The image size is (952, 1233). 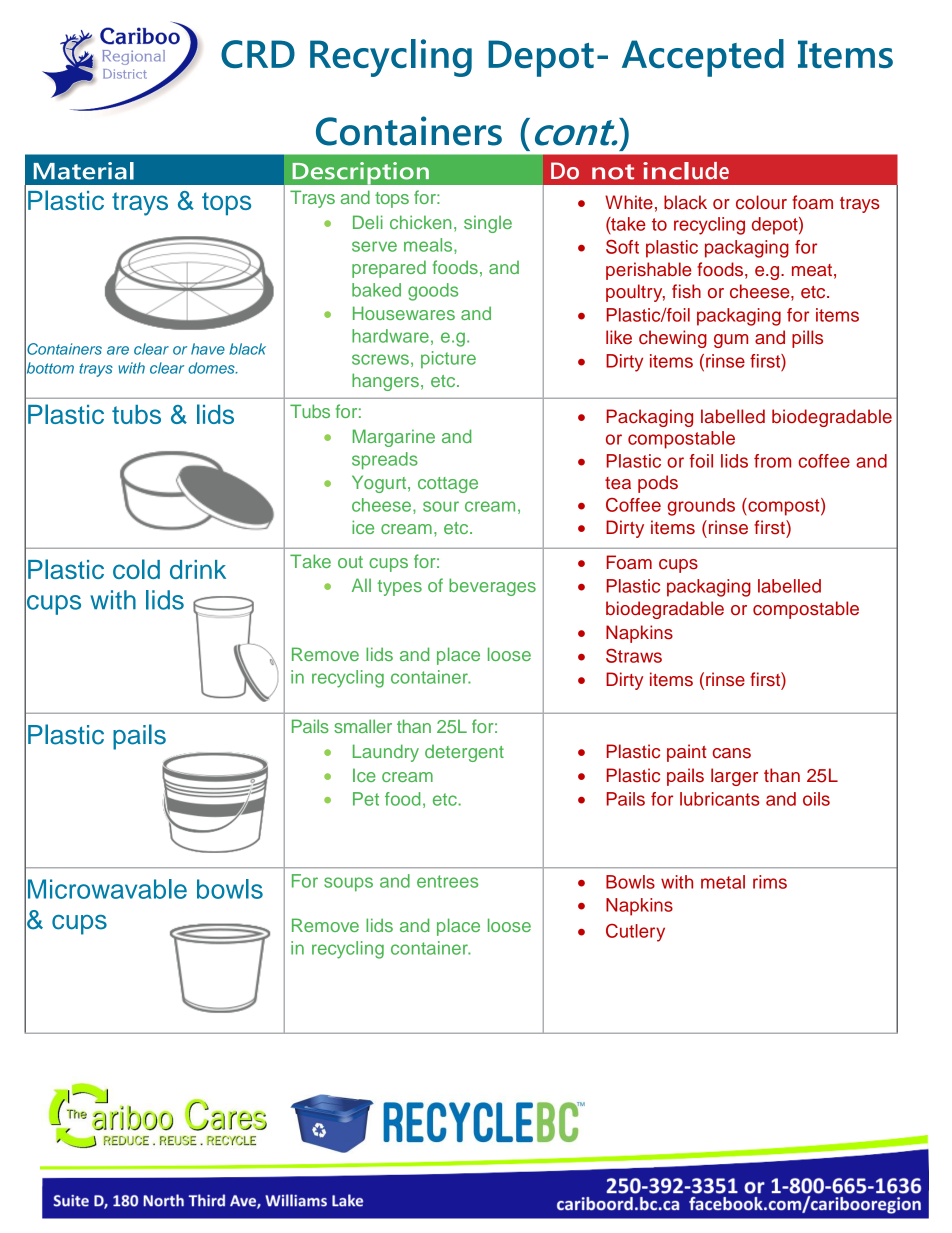 What do you see at coordinates (701, 507) in the image?
I see `grounds` at bounding box center [701, 507].
